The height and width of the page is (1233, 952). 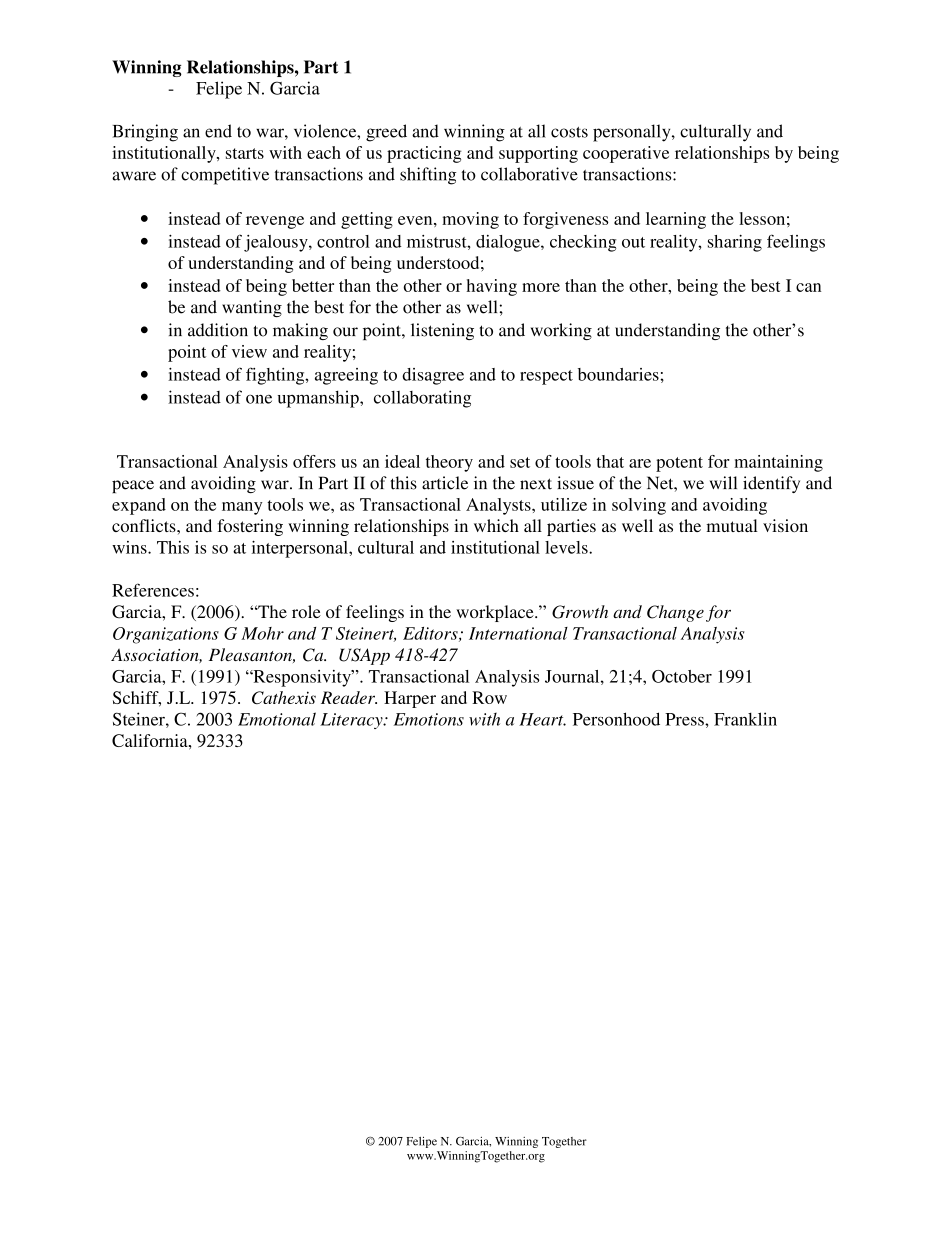 I want to click on can, so click(x=808, y=287).
